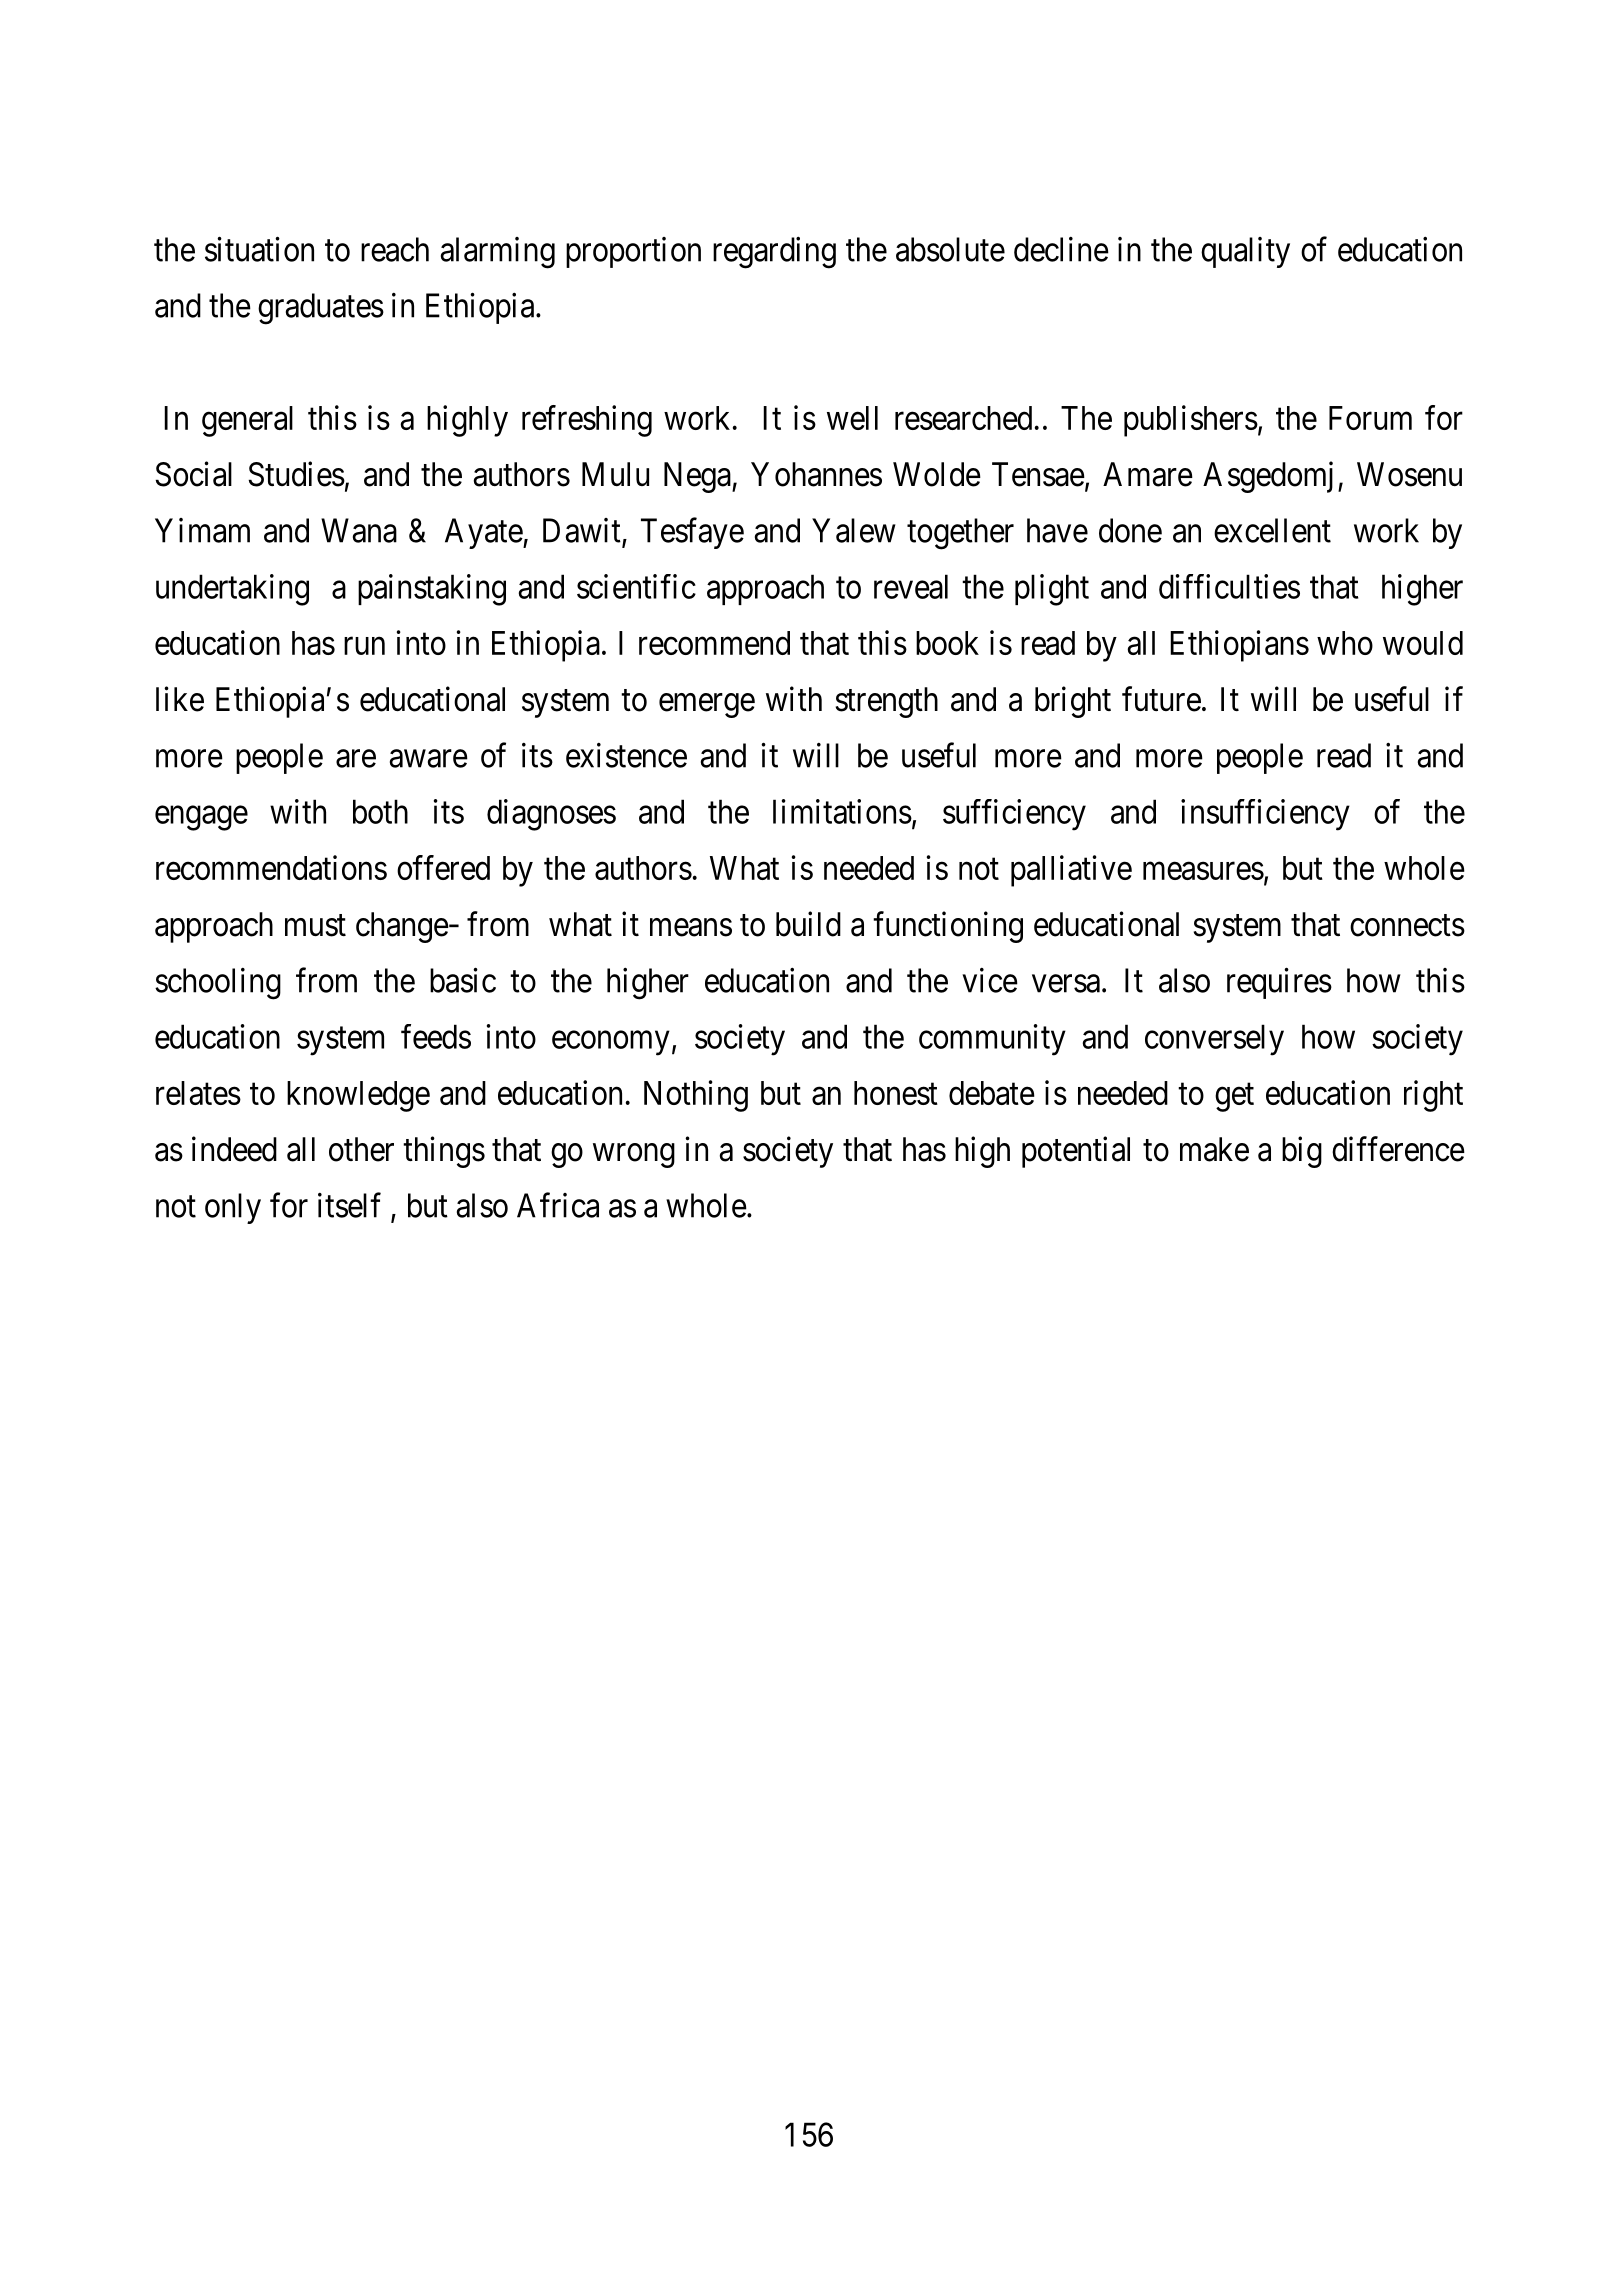  Describe the element at coordinates (395, 249) in the document. I see `reach` at that location.
